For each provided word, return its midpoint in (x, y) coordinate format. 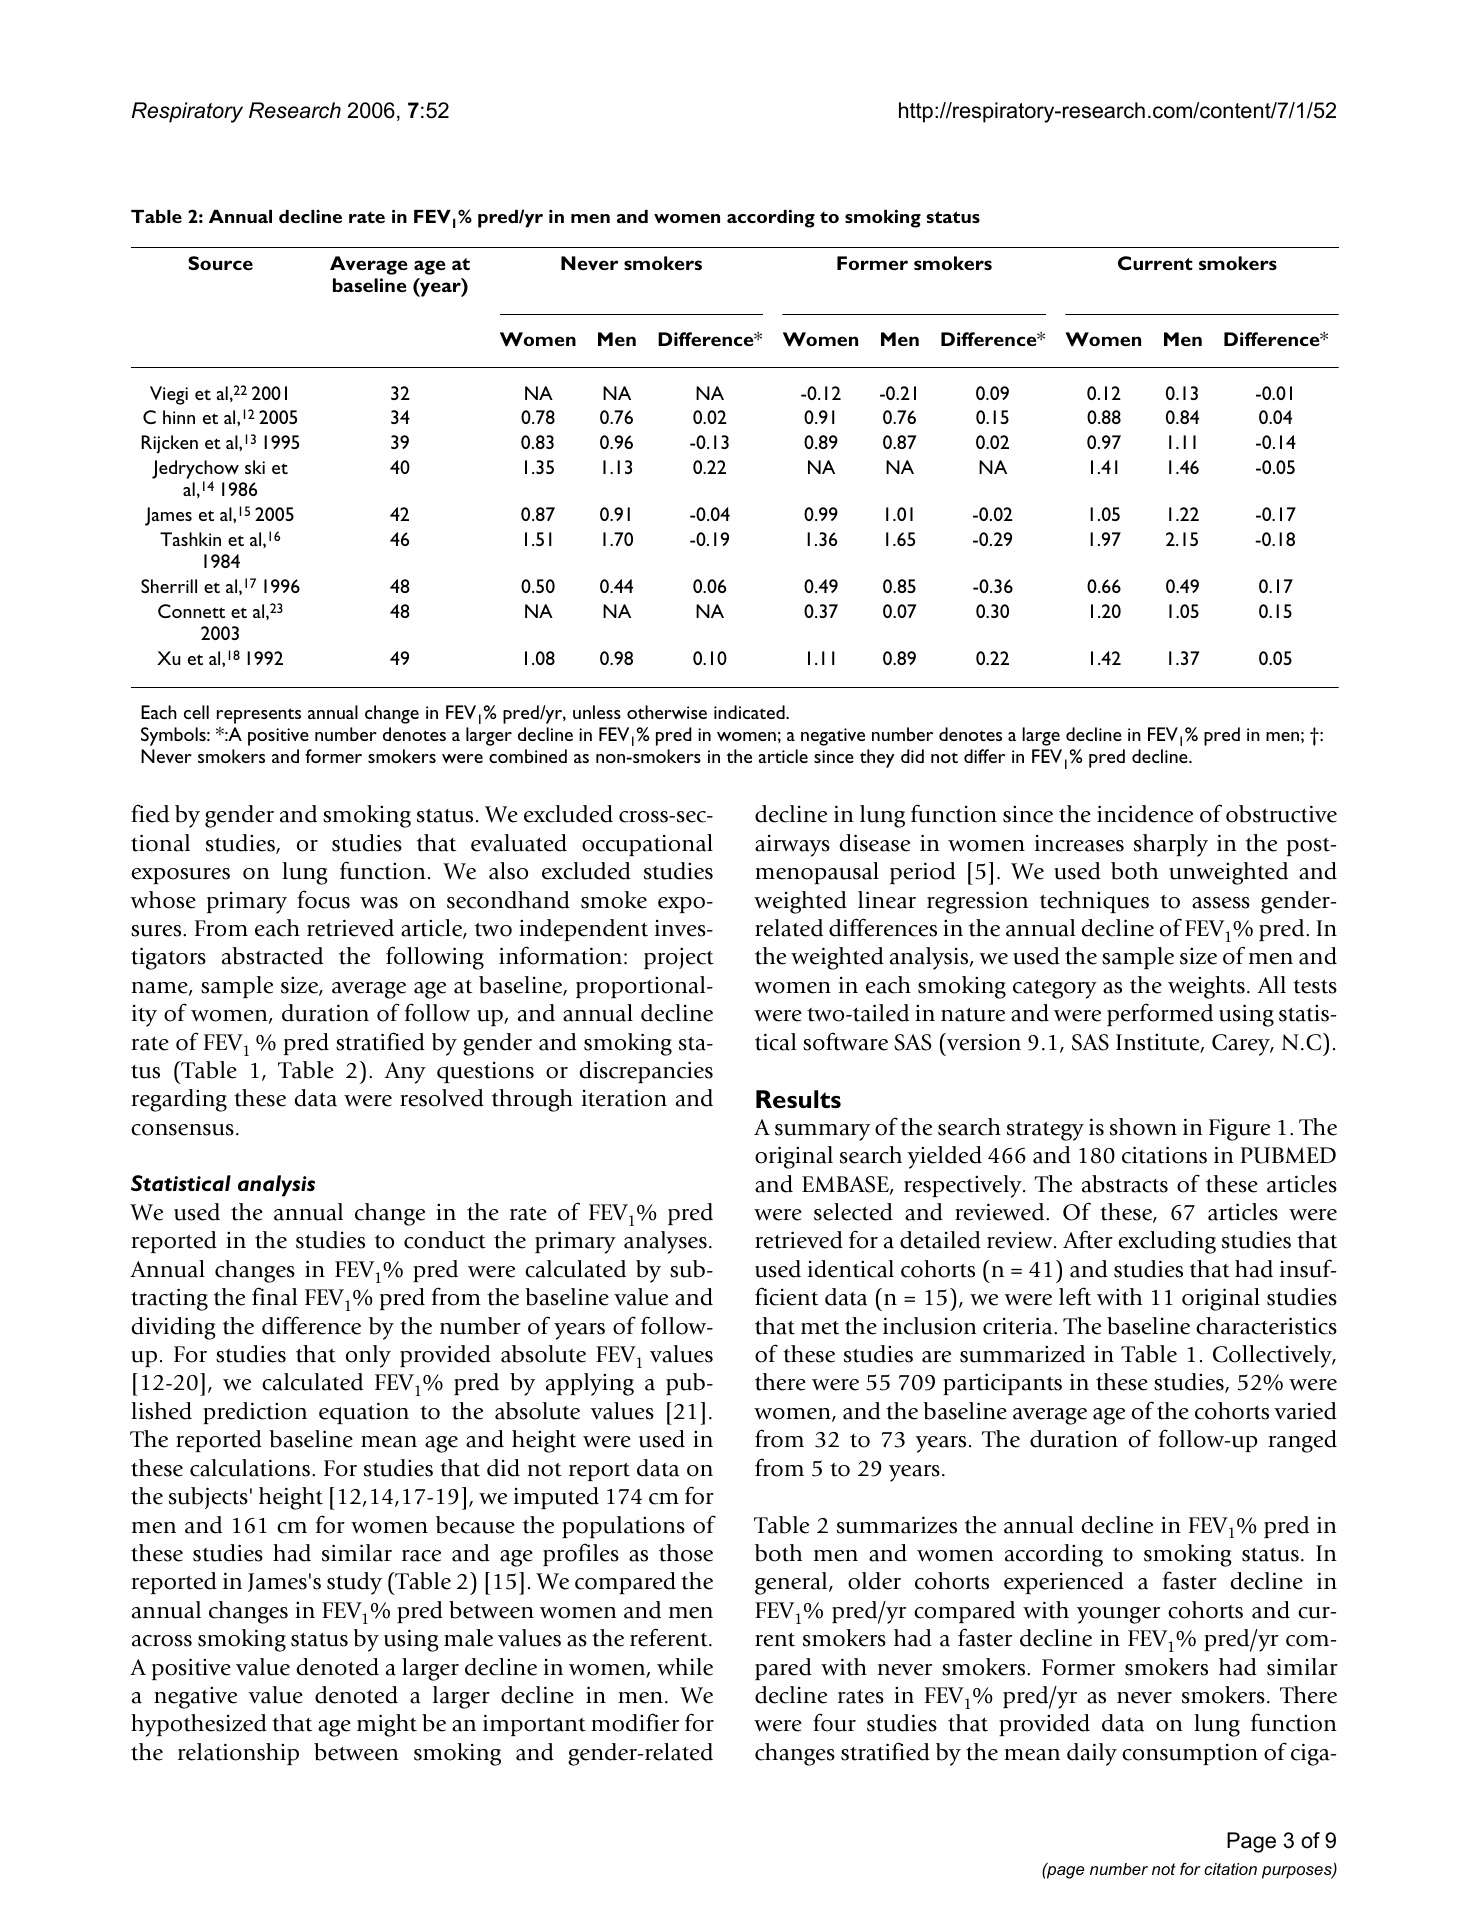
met (820, 1328)
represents (259, 716)
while (685, 1667)
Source (220, 263)
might (387, 1725)
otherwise (667, 712)
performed (1160, 1014)
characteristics (1266, 1326)
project (679, 958)
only (368, 1356)
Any (405, 1073)
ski (255, 467)
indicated (750, 712)
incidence (1145, 814)
